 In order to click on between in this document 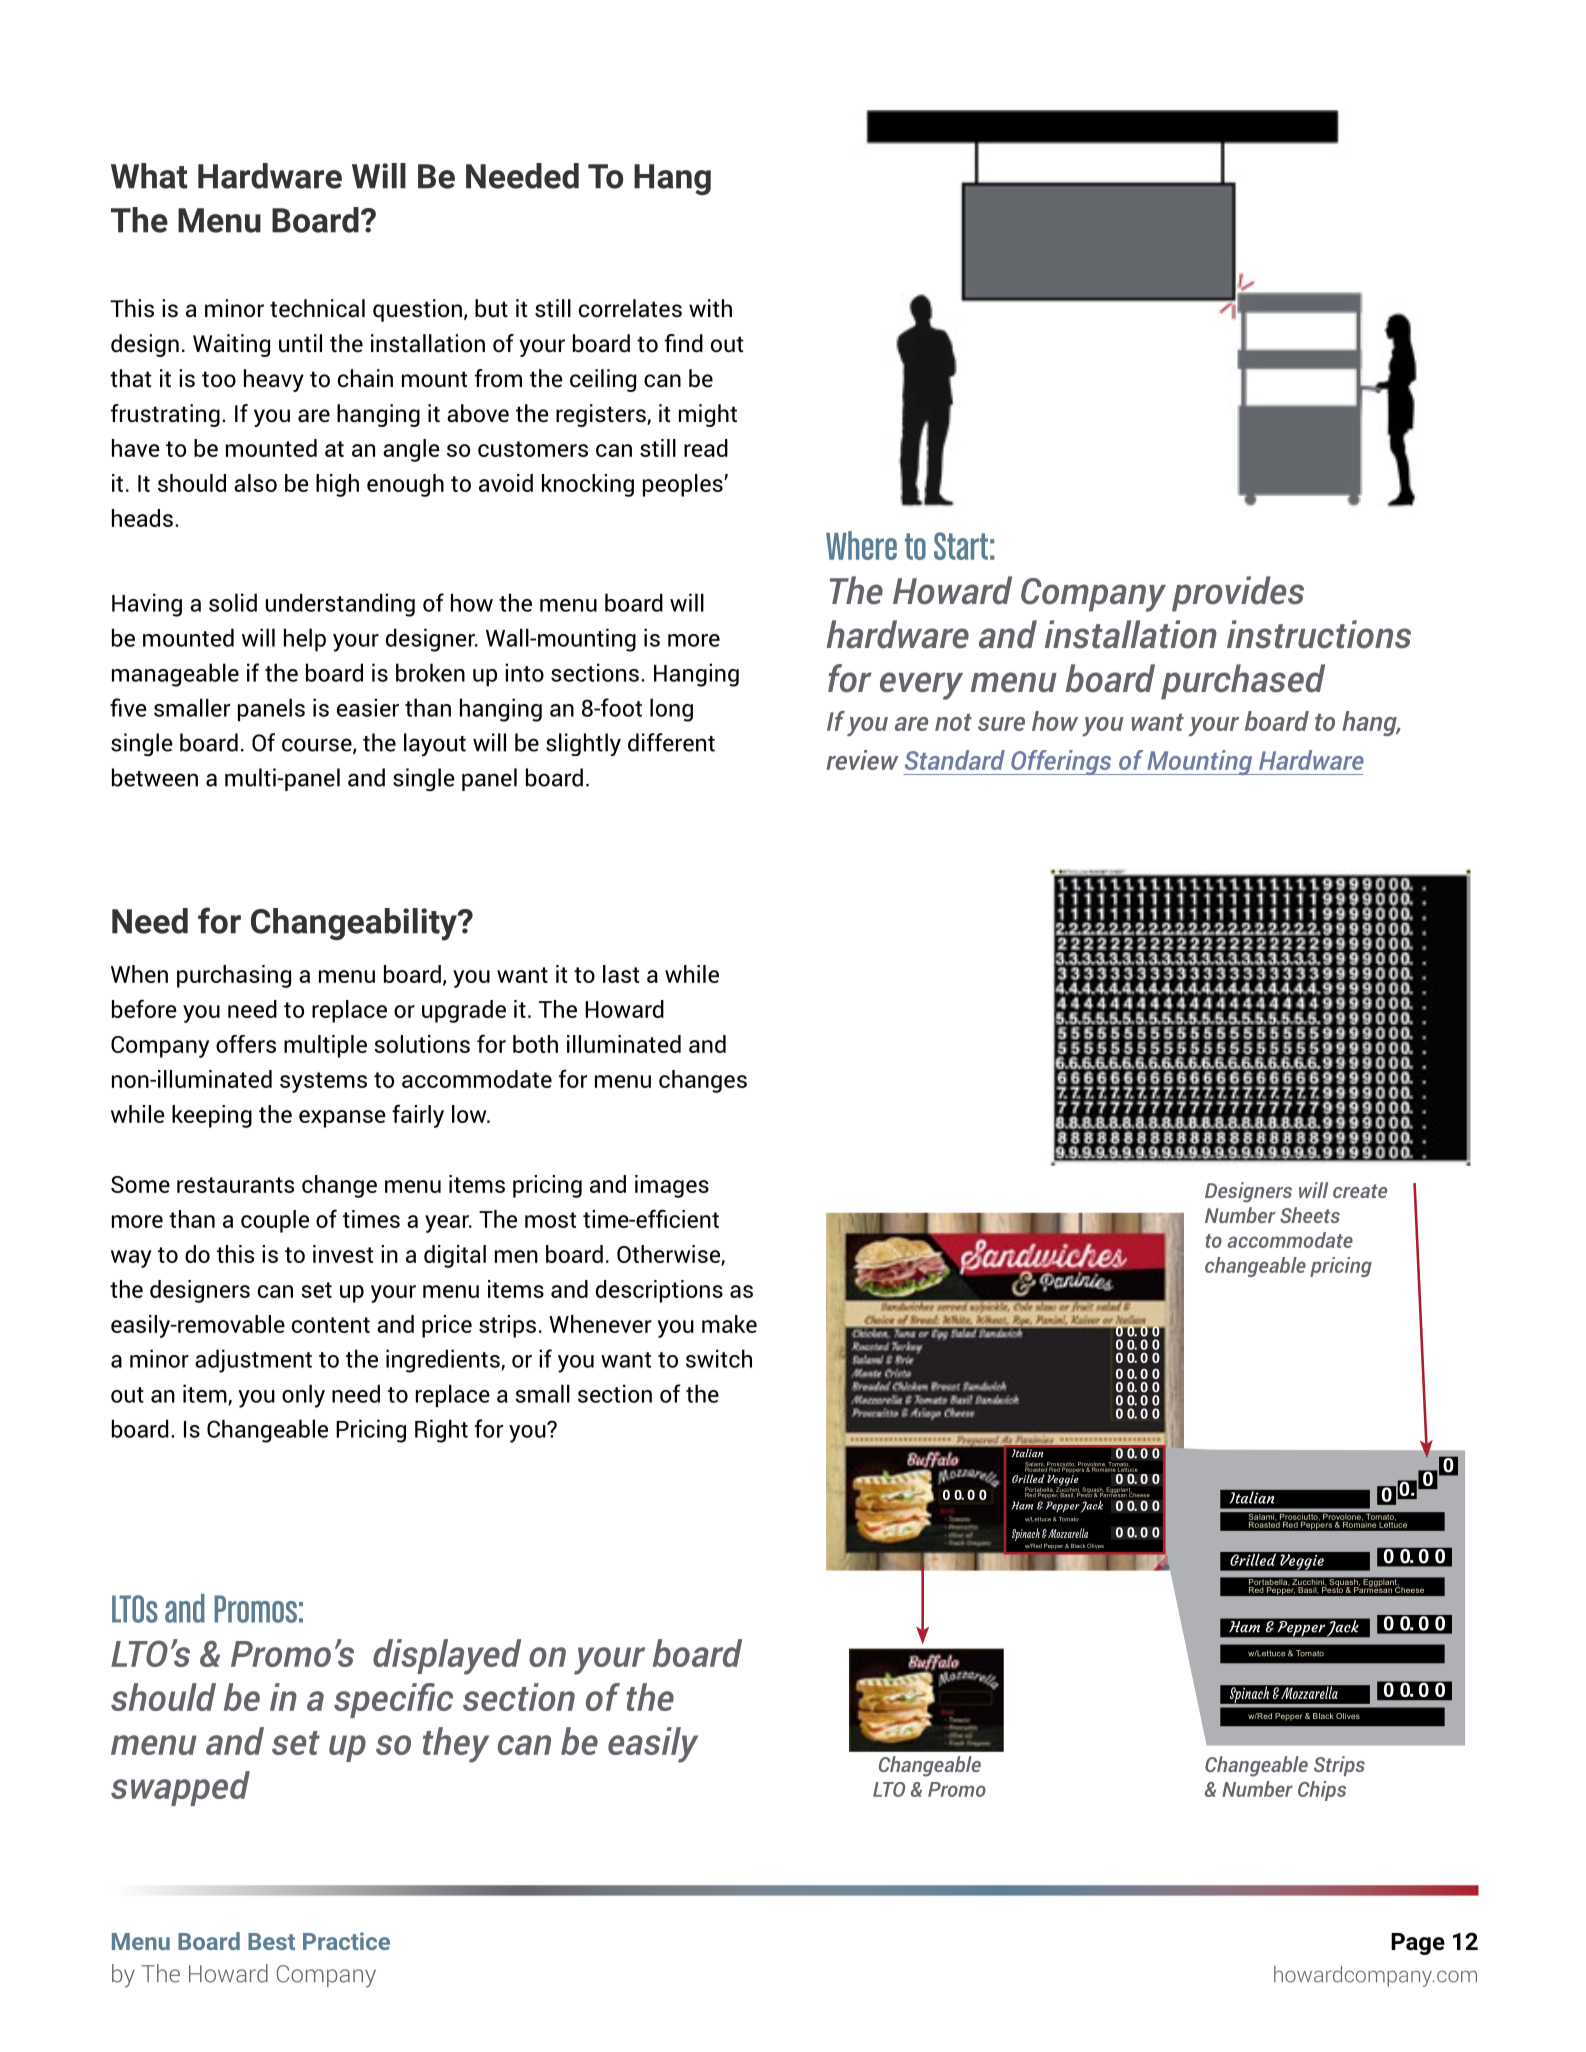, I will do `click(155, 777)`.
